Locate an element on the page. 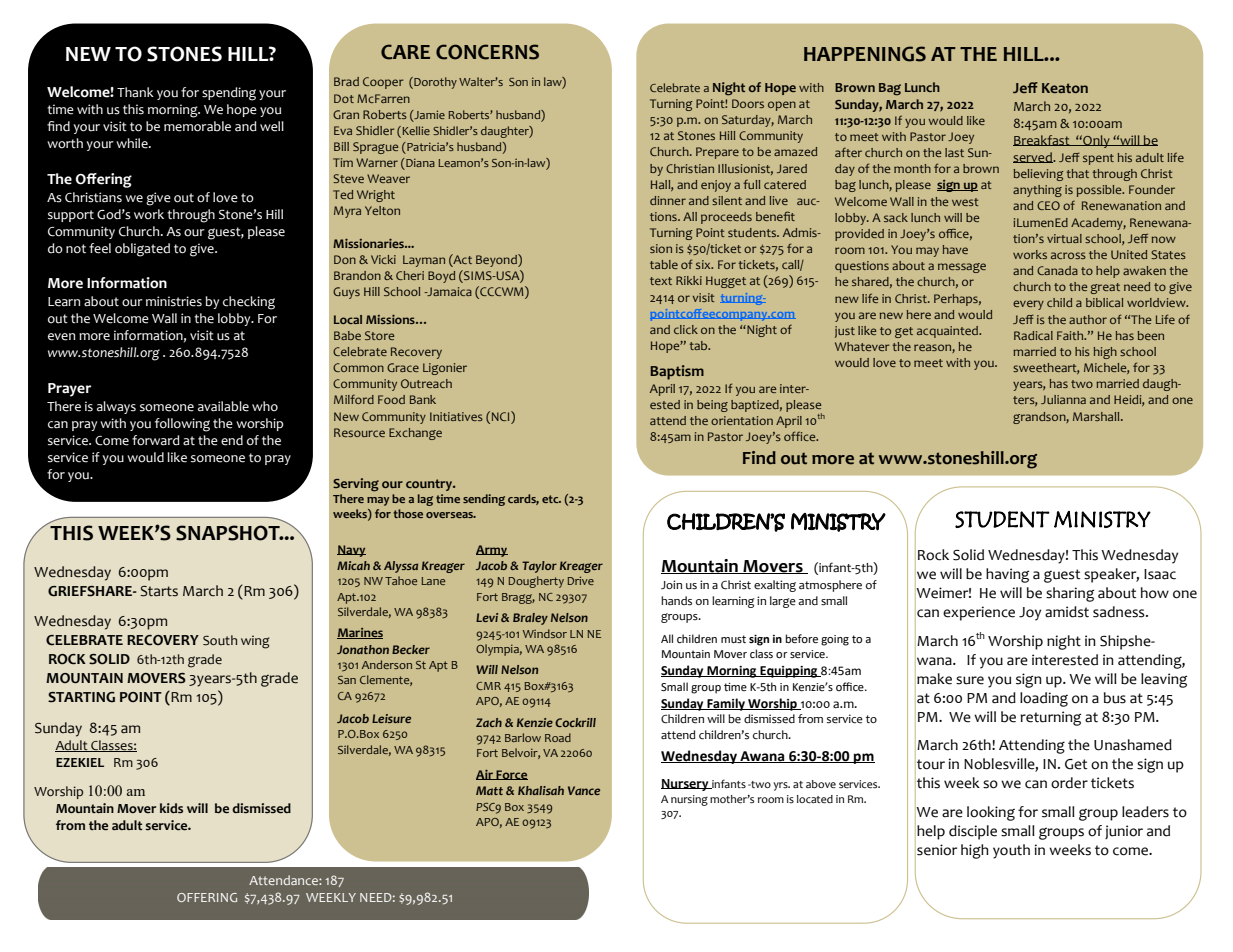  forward is located at coordinates (156, 440).
